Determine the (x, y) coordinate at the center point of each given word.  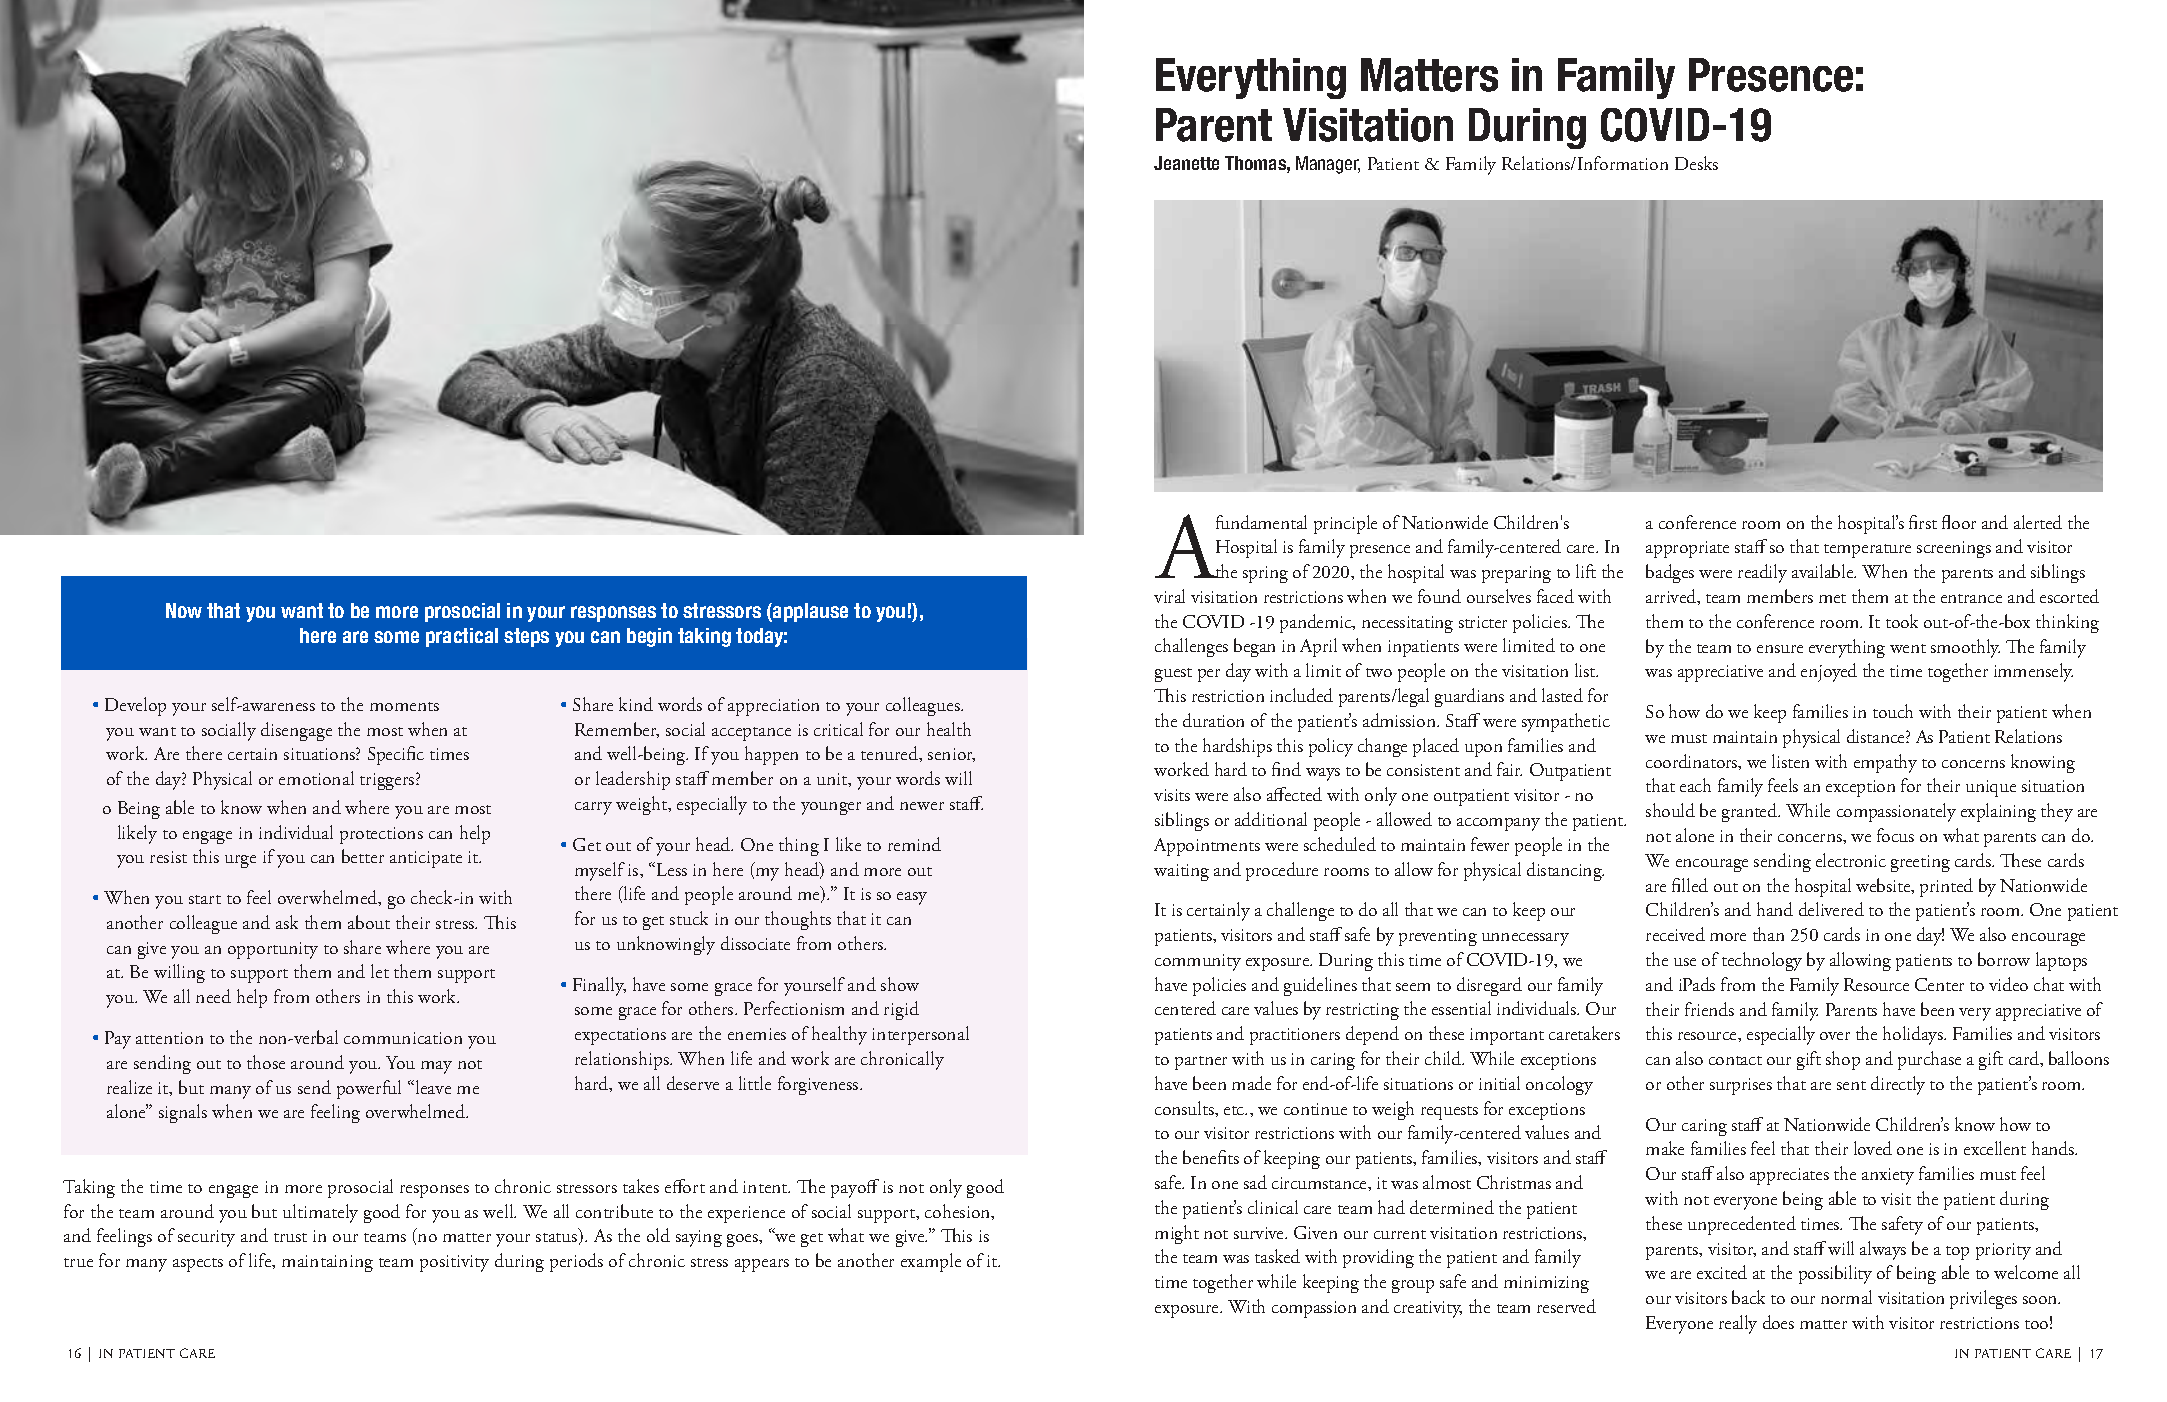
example (931, 1262)
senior (951, 755)
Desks (1696, 163)
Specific (396, 755)
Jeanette (1186, 163)
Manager (1328, 165)
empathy (1885, 763)
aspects (198, 1265)
